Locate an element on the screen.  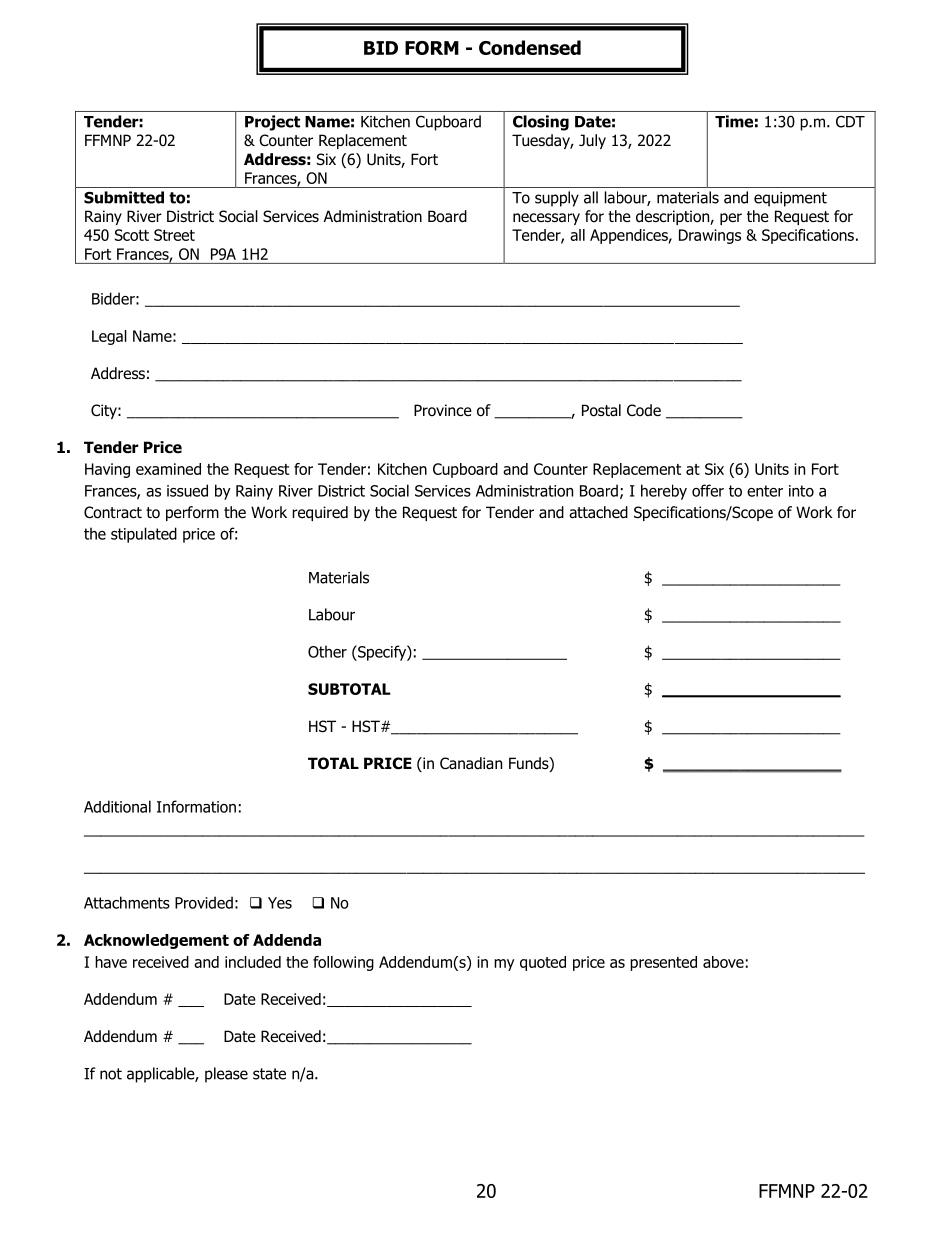
Submitted is located at coordinates (124, 197).
